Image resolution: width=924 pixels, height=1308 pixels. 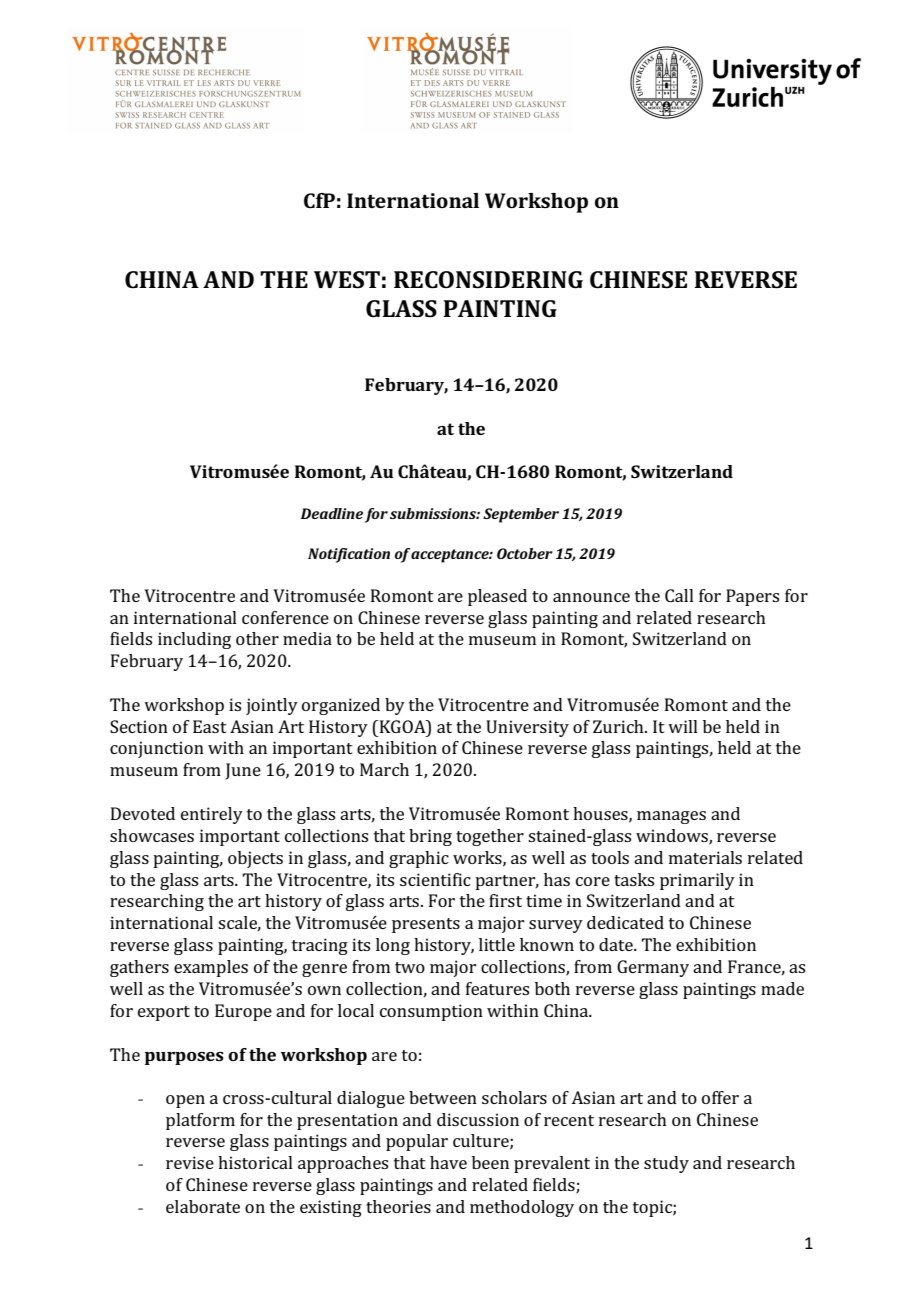 I want to click on have, so click(x=448, y=1162).
